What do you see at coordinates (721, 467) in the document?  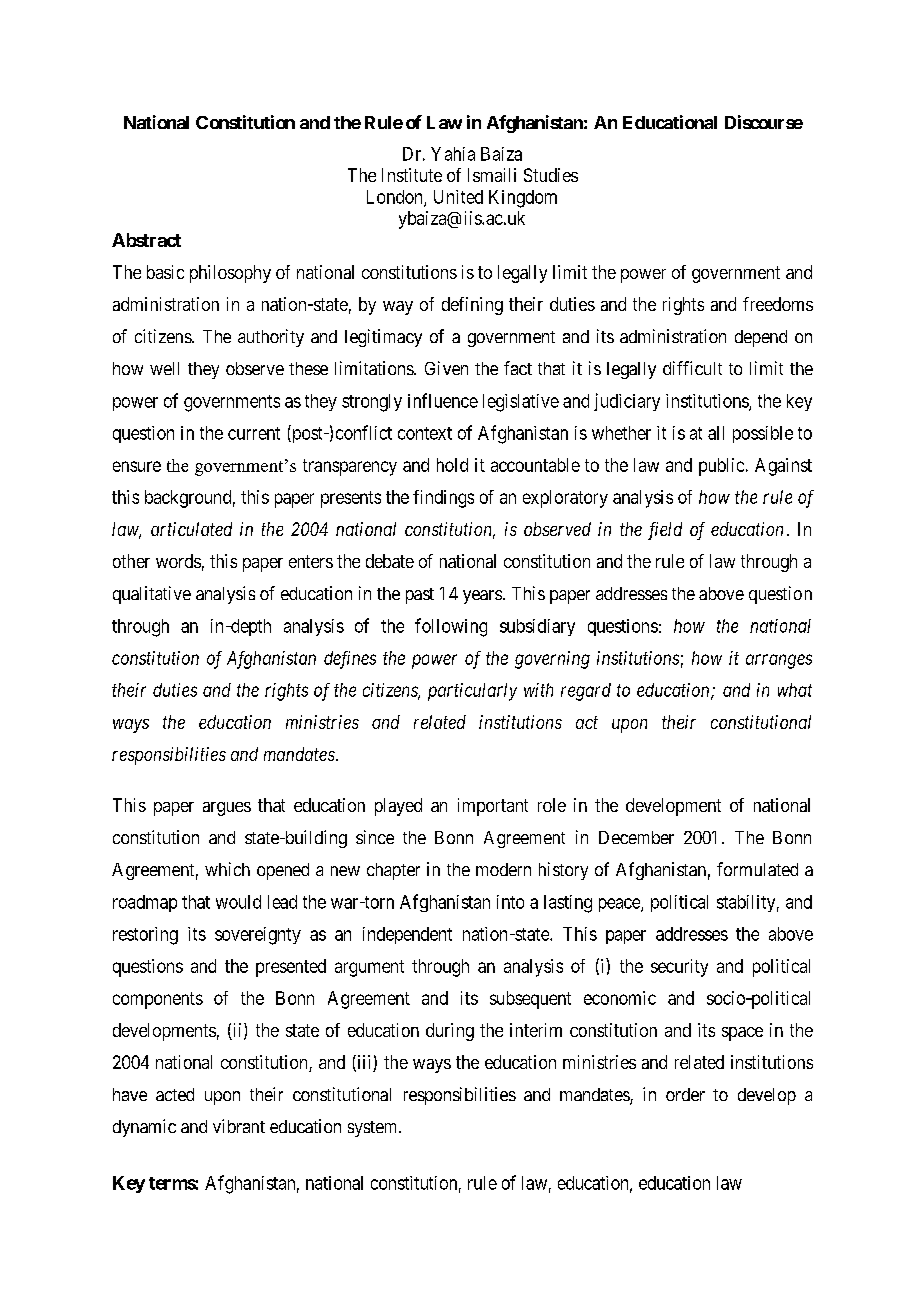 I see `public` at bounding box center [721, 467].
